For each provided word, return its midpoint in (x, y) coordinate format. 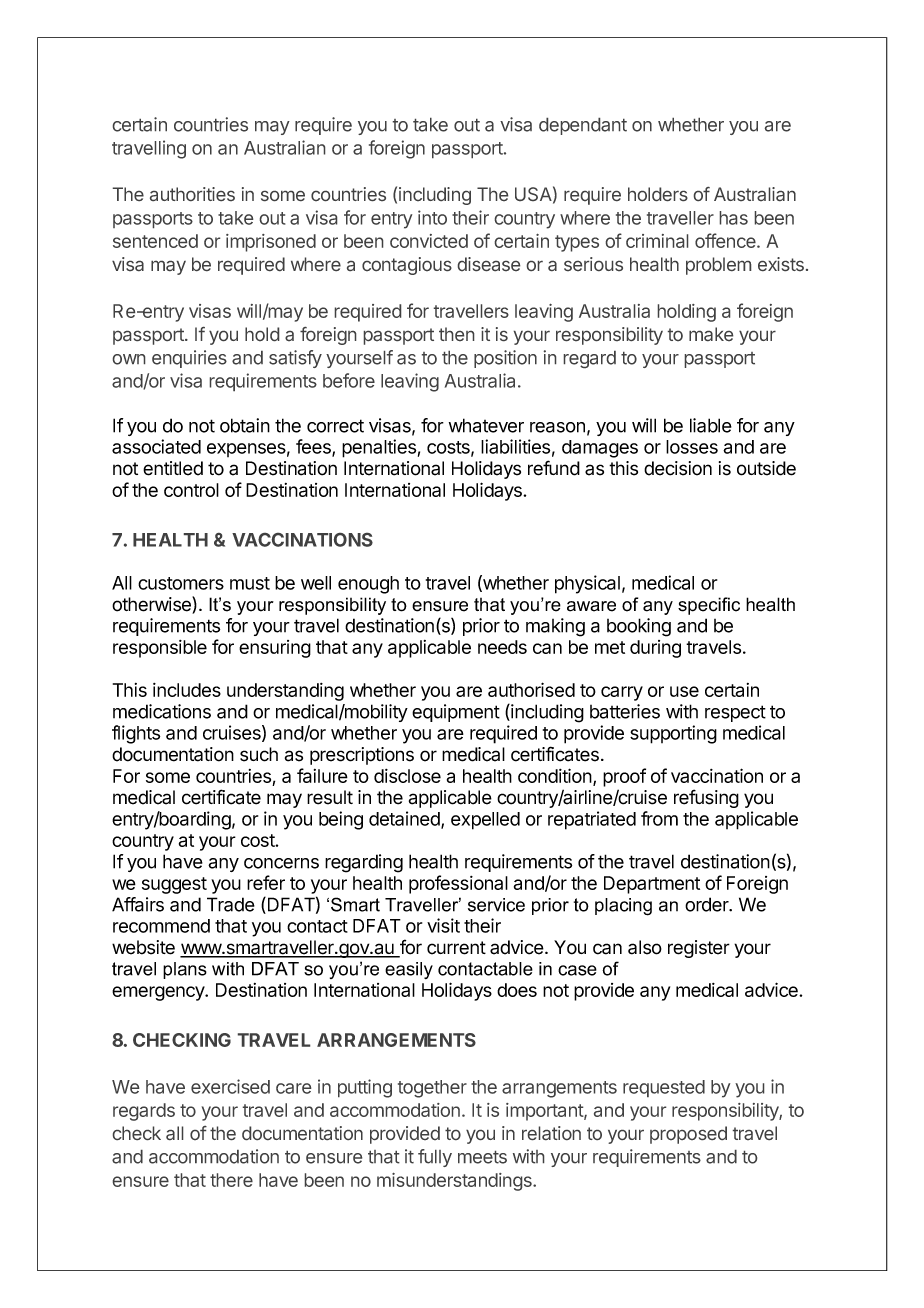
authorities (192, 194)
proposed (688, 1135)
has (734, 218)
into (432, 217)
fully (435, 1158)
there (231, 1180)
